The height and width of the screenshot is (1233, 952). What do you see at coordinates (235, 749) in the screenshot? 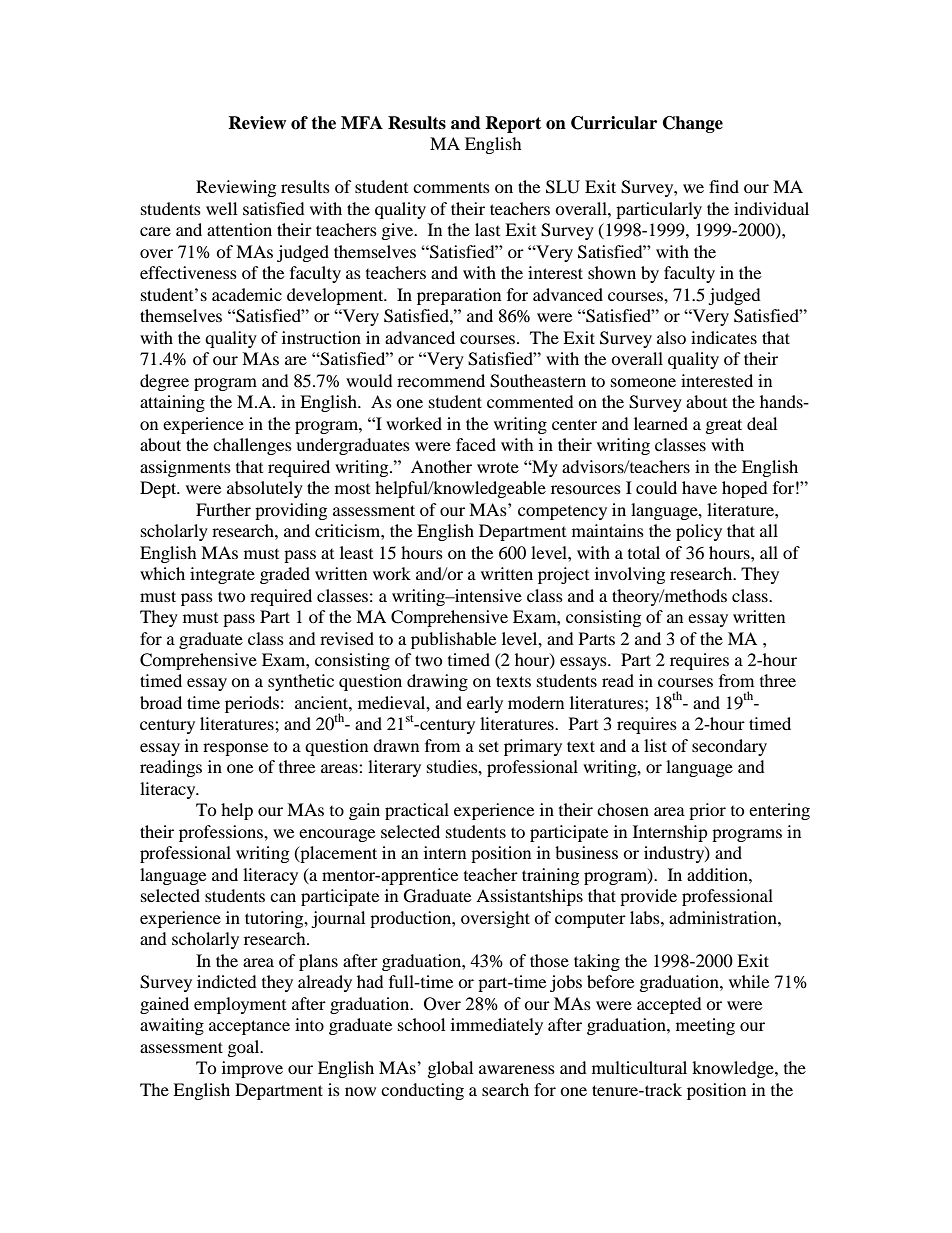
I see `response` at bounding box center [235, 749].
